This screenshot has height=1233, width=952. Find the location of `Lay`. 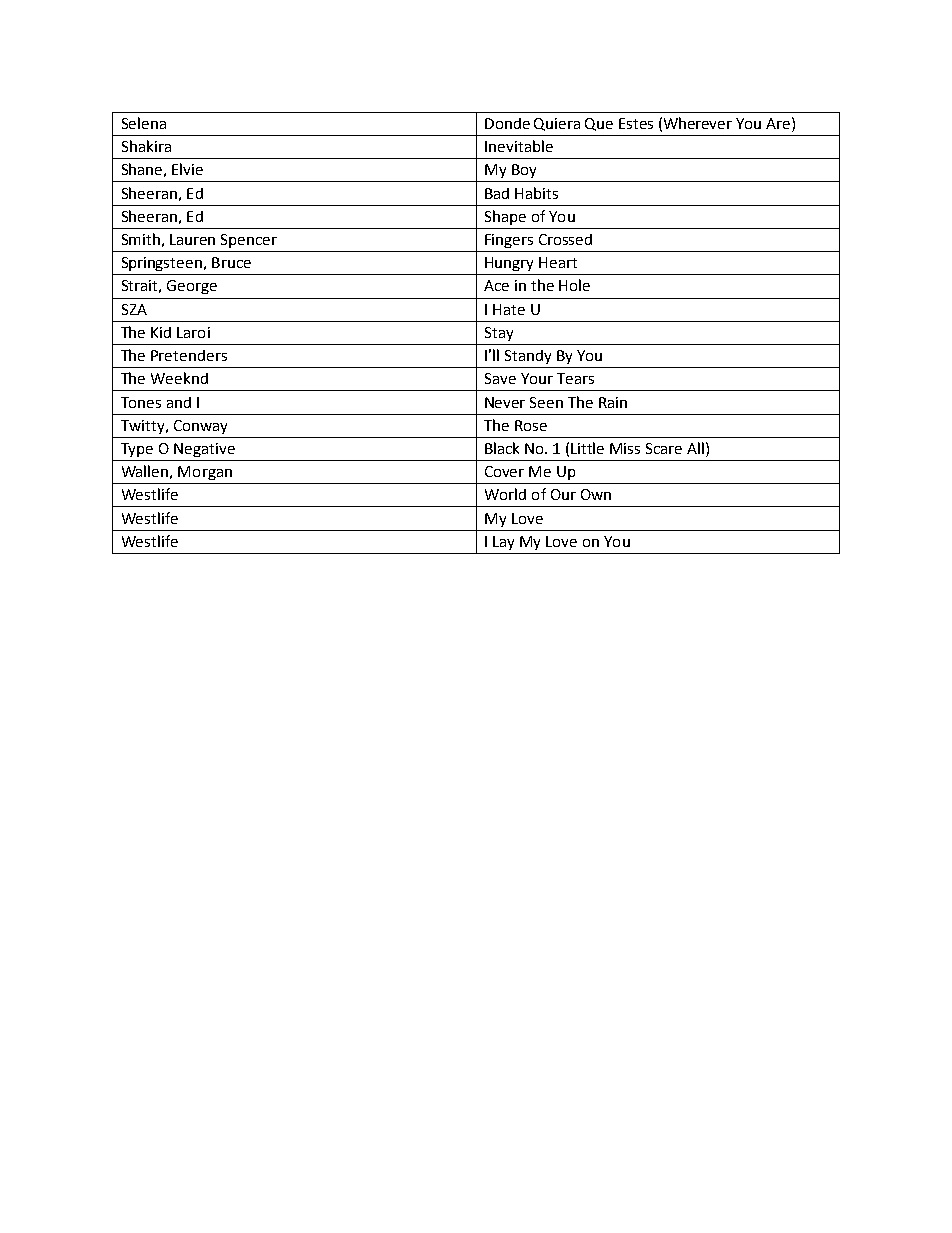

Lay is located at coordinates (503, 543).
